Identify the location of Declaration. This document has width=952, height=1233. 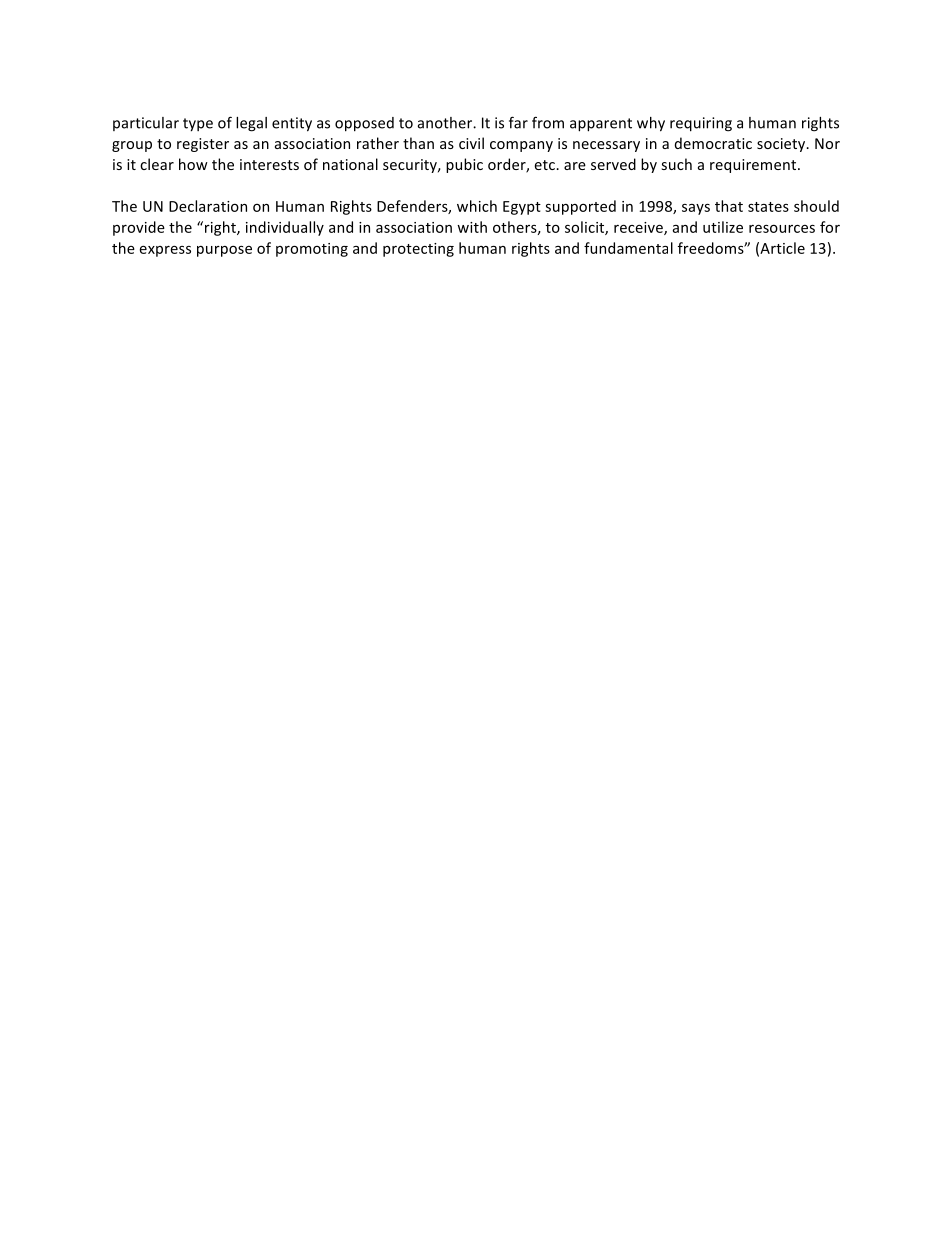
(208, 206).
